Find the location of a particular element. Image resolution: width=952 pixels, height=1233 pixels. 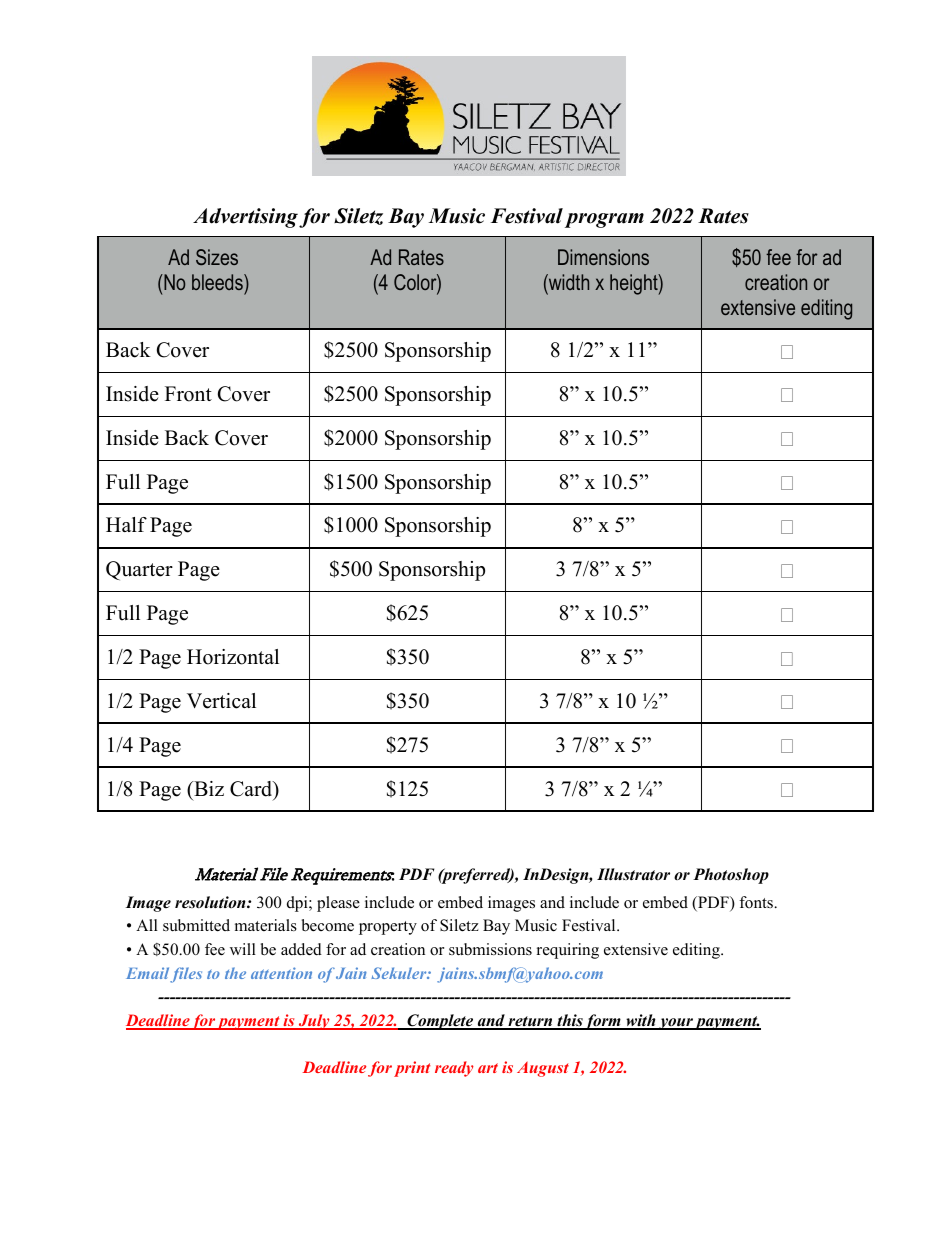

submitted is located at coordinates (196, 925).
